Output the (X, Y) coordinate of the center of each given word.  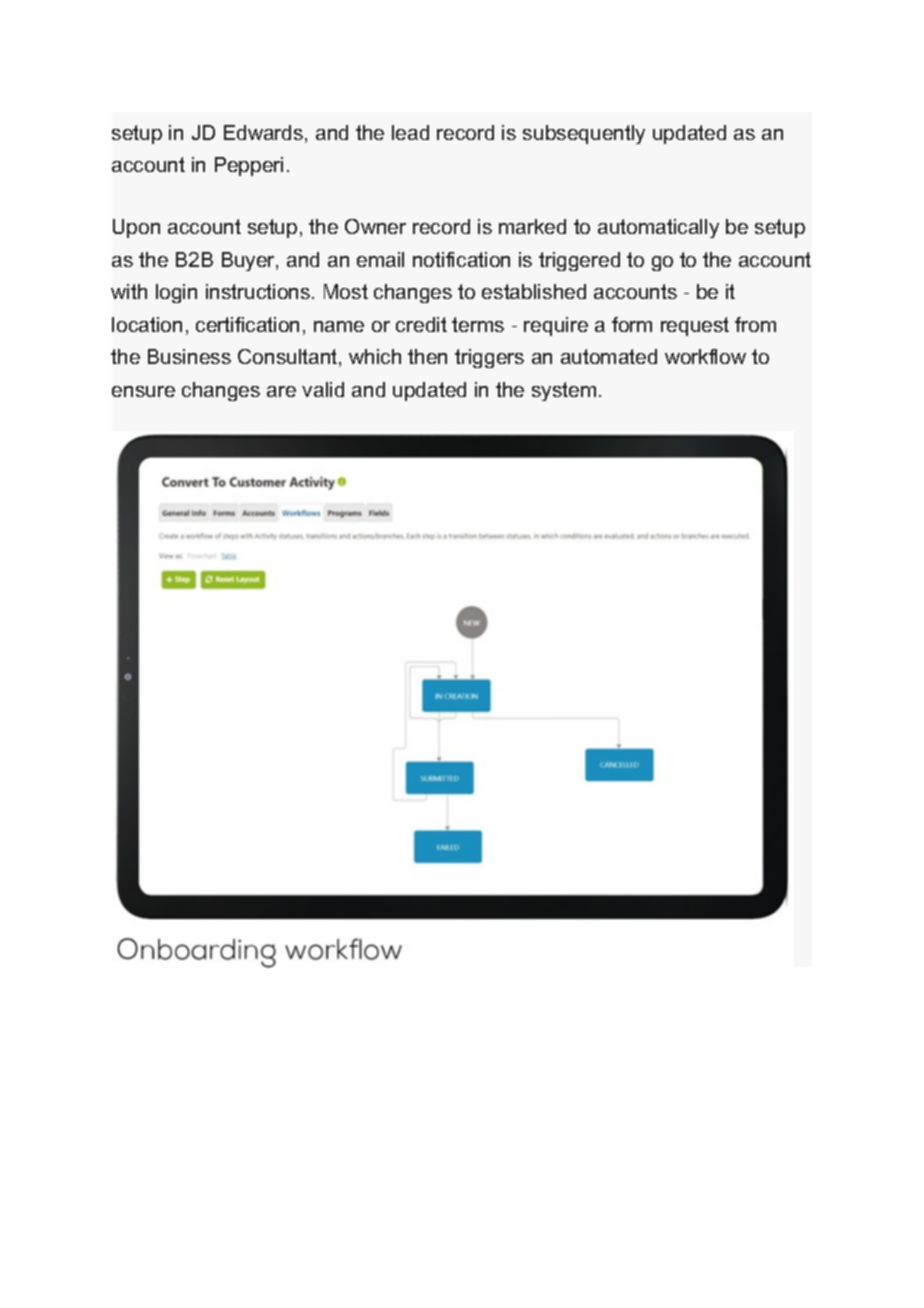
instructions (258, 291)
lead (410, 132)
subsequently (584, 134)
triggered (579, 261)
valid (323, 389)
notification (461, 259)
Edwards (265, 134)
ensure (143, 391)
